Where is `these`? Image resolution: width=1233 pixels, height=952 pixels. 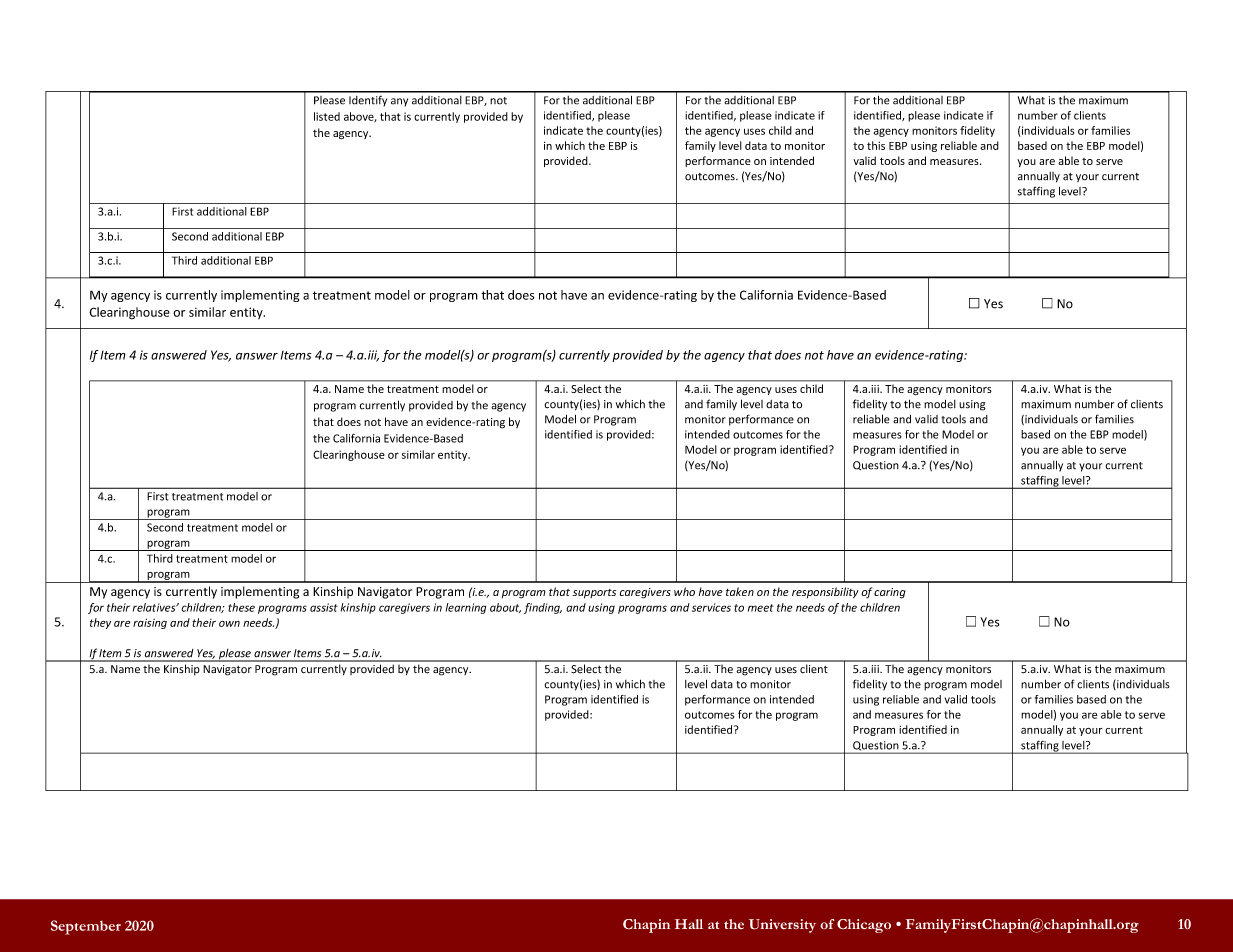
these is located at coordinates (241, 607).
